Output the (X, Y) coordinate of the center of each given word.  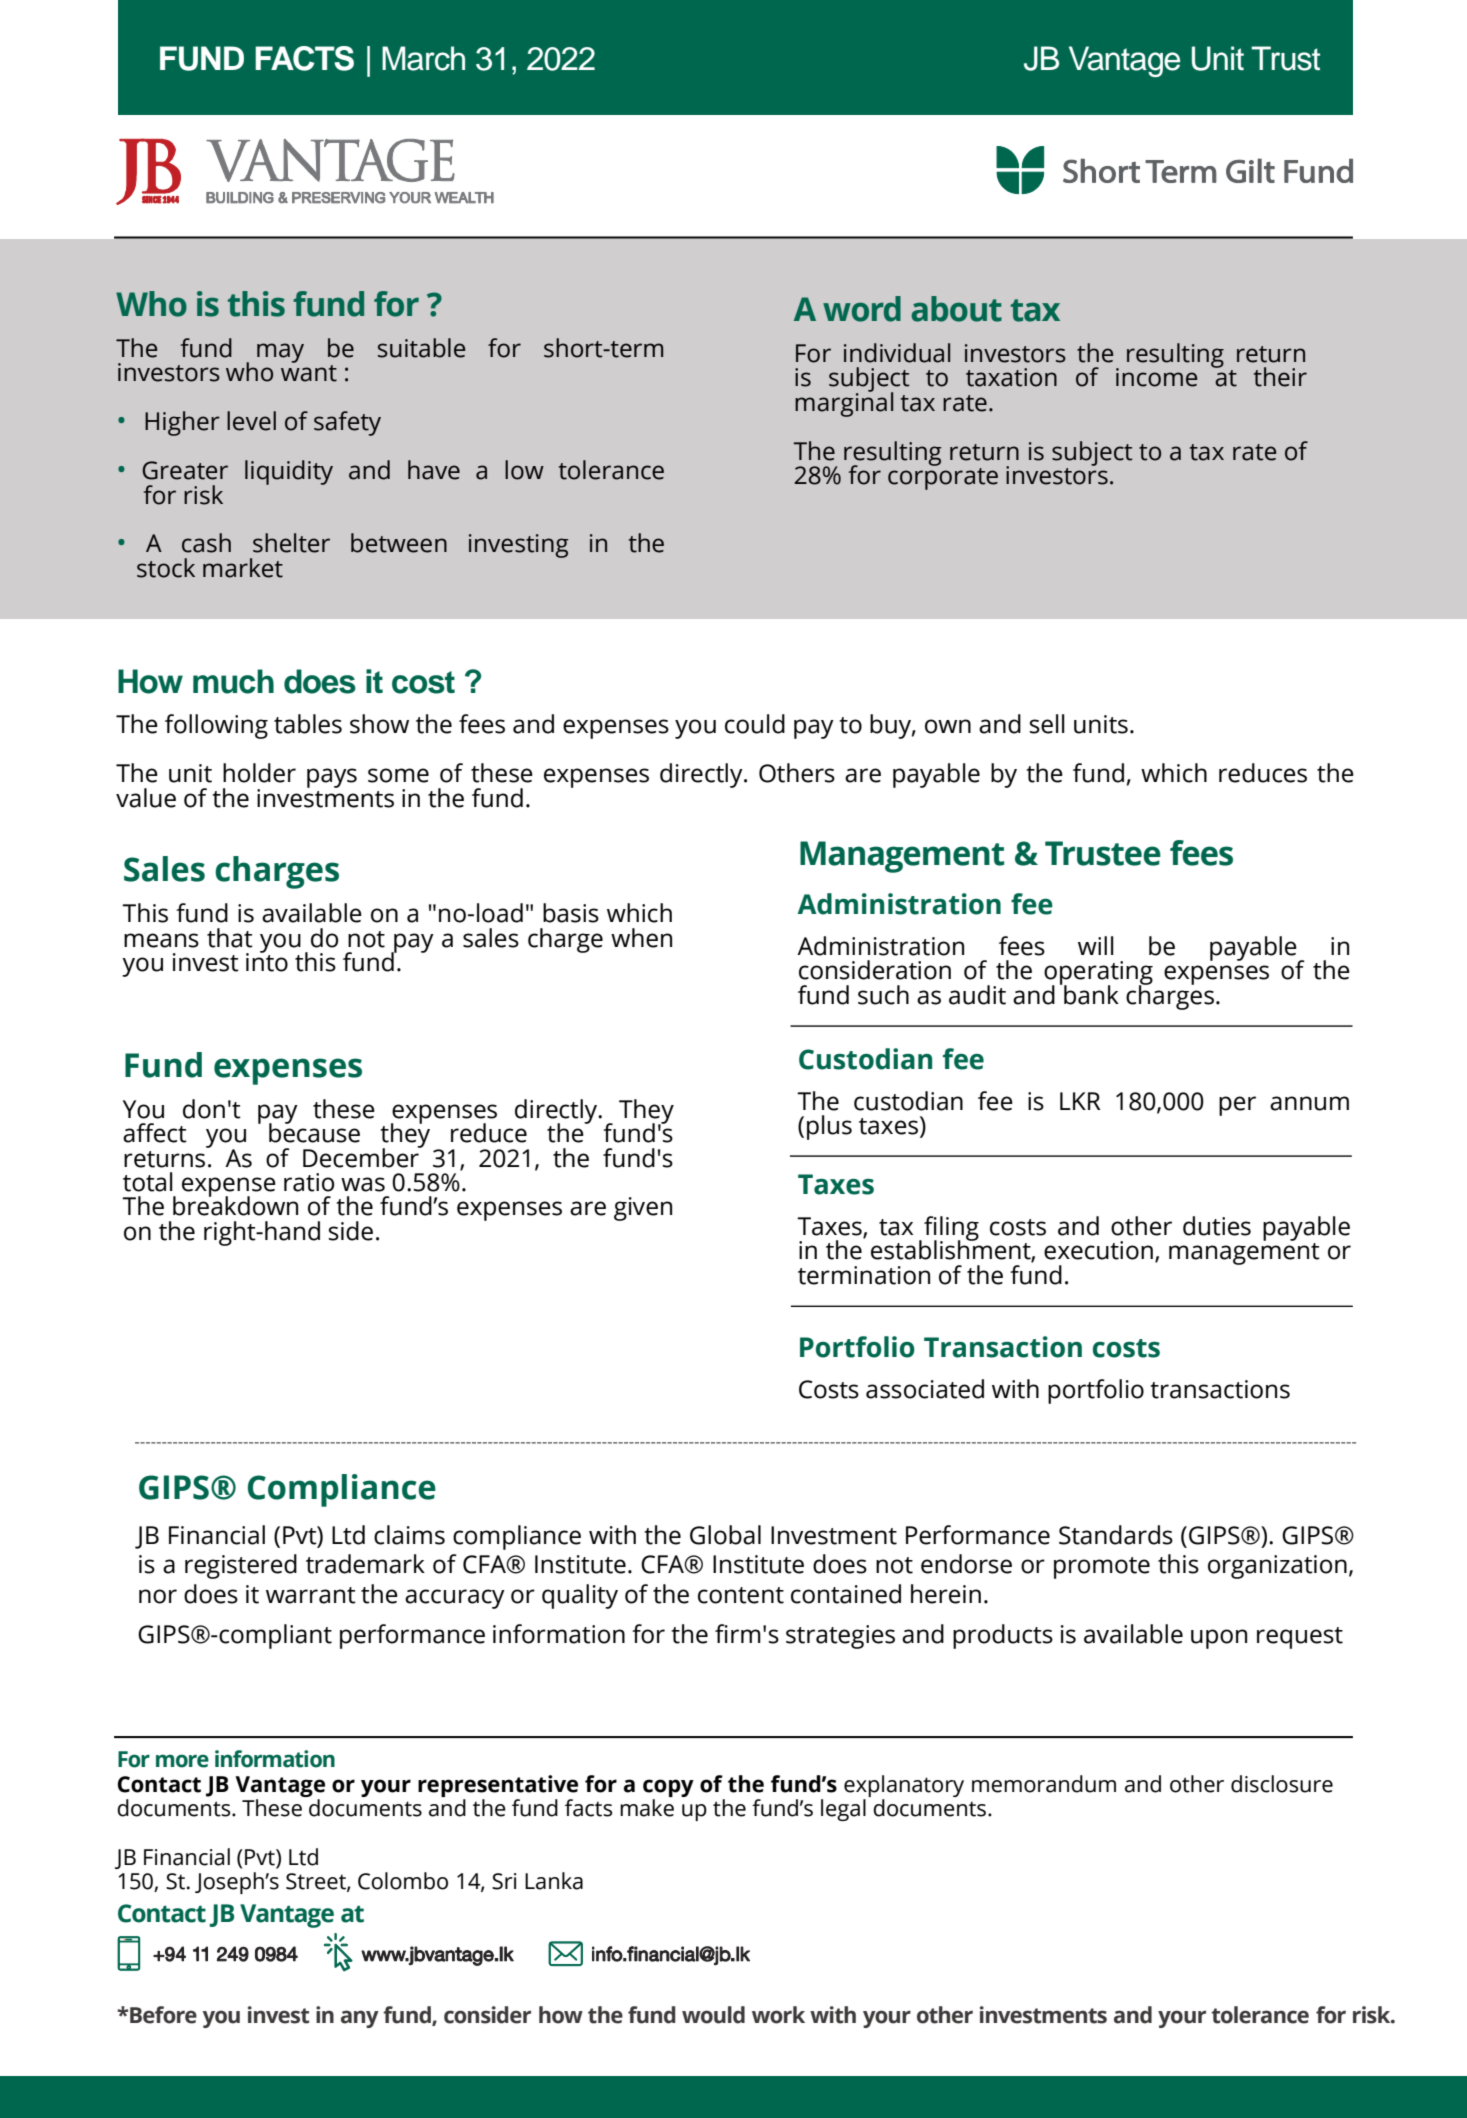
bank (1090, 994)
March (423, 58)
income (1156, 377)
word (862, 309)
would (713, 2015)
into (267, 961)
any (360, 2019)
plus (829, 1127)
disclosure (1282, 1784)
